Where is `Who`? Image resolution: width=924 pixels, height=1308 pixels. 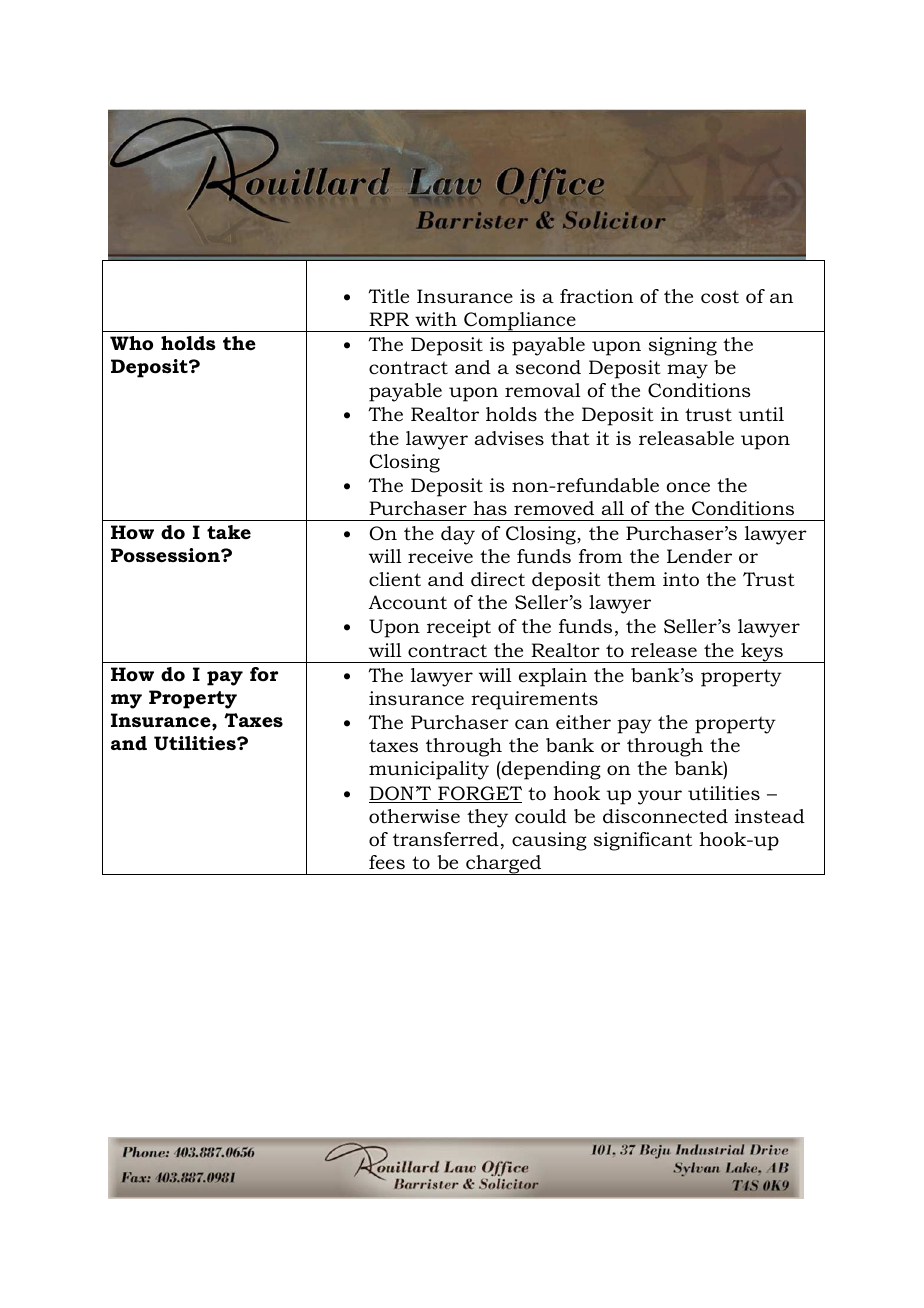
Who is located at coordinates (131, 343).
